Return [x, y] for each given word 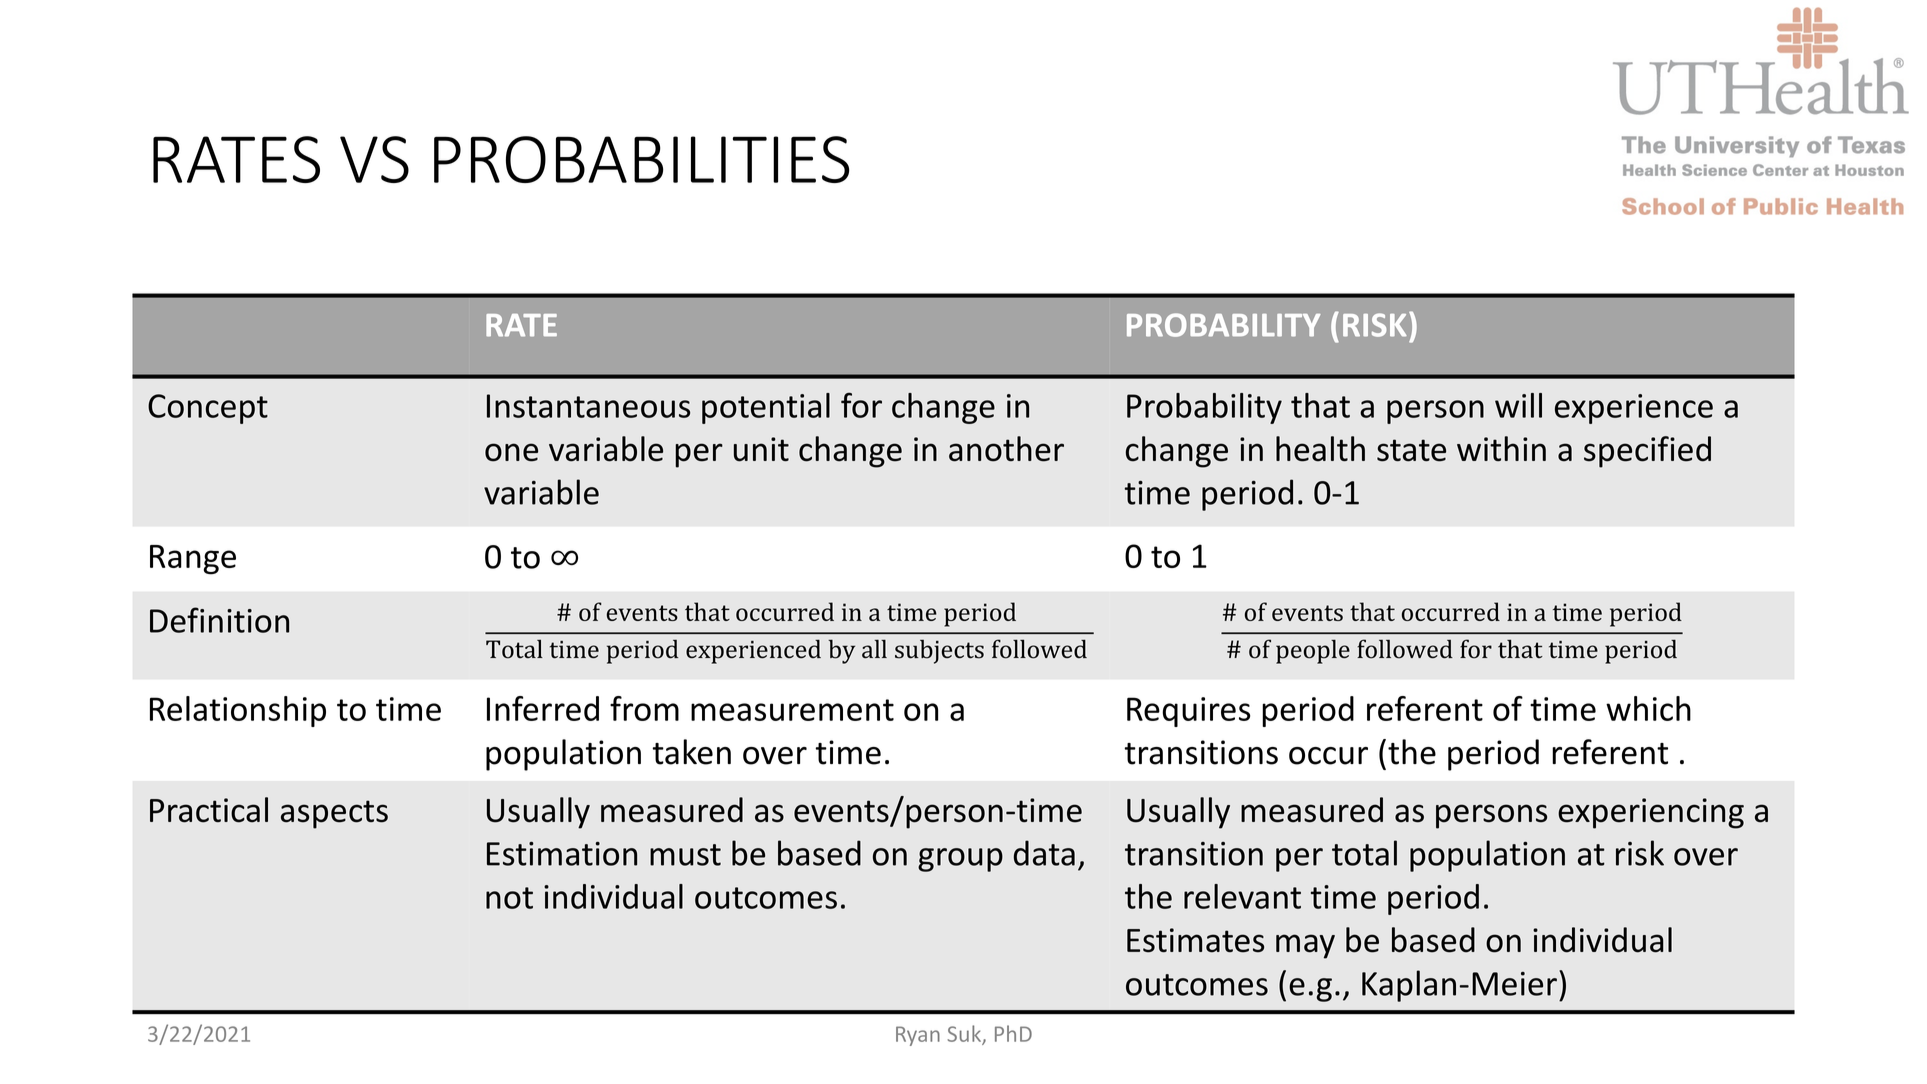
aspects [334, 814]
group [960, 860]
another [1006, 449]
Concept [208, 409]
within [1501, 448]
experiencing [1651, 813]
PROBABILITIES [641, 159]
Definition [219, 620]
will [1518, 405]
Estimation [562, 854]
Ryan [918, 1036]
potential [766, 408]
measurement [792, 710]
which [1648, 708]
